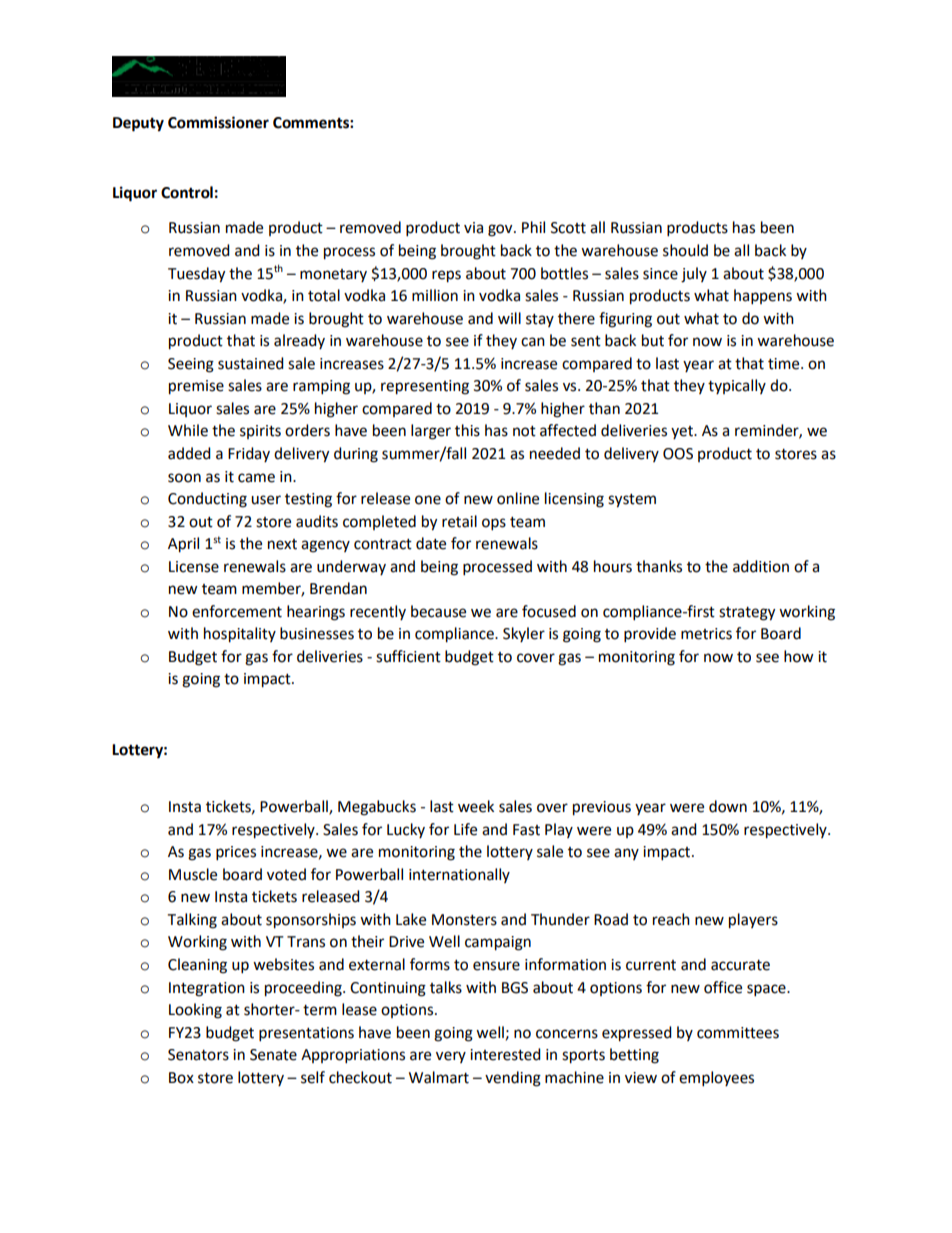  Describe the element at coordinates (198, 1055) in the screenshot. I see `Senators` at that location.
